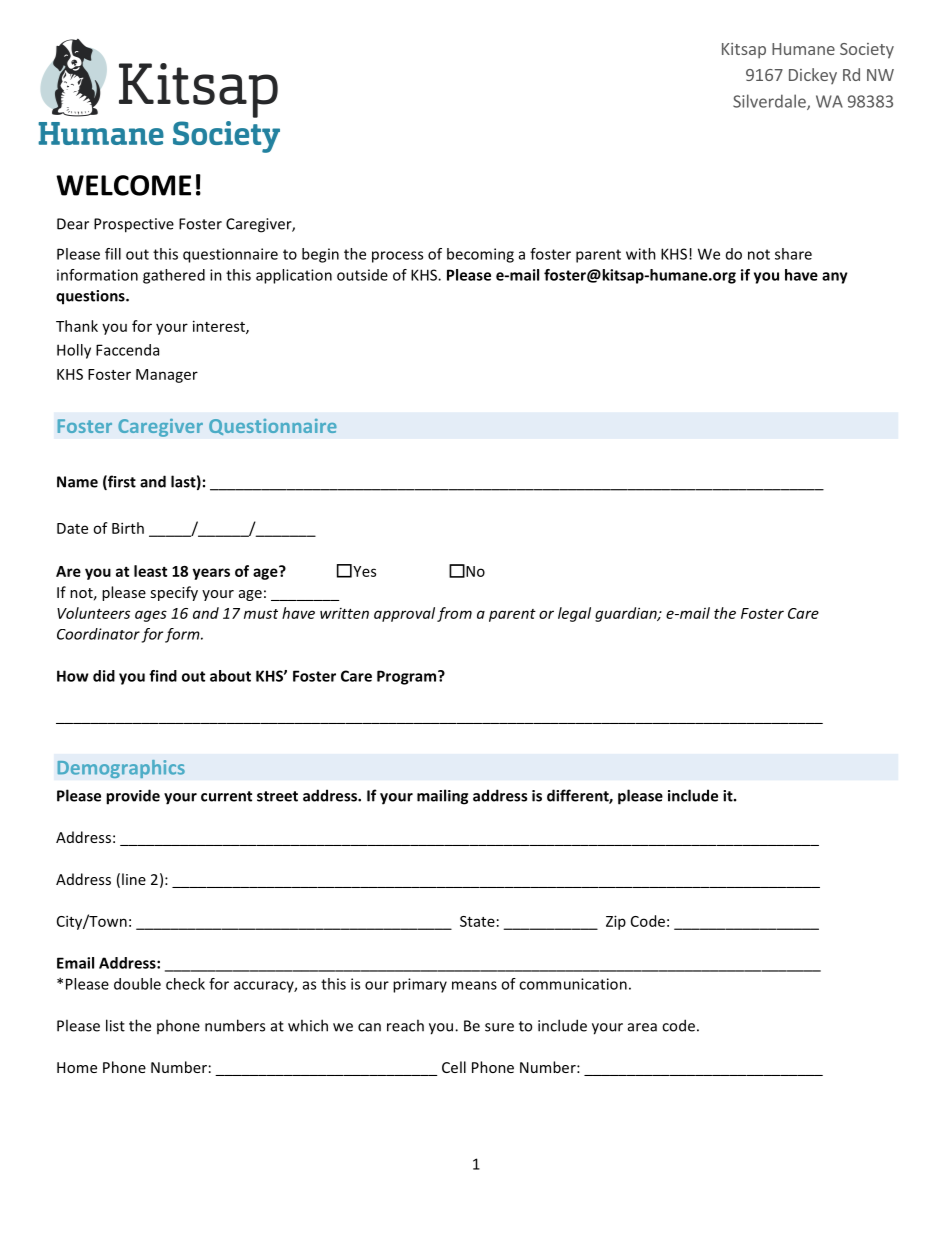  I want to click on sure, so click(499, 1027).
